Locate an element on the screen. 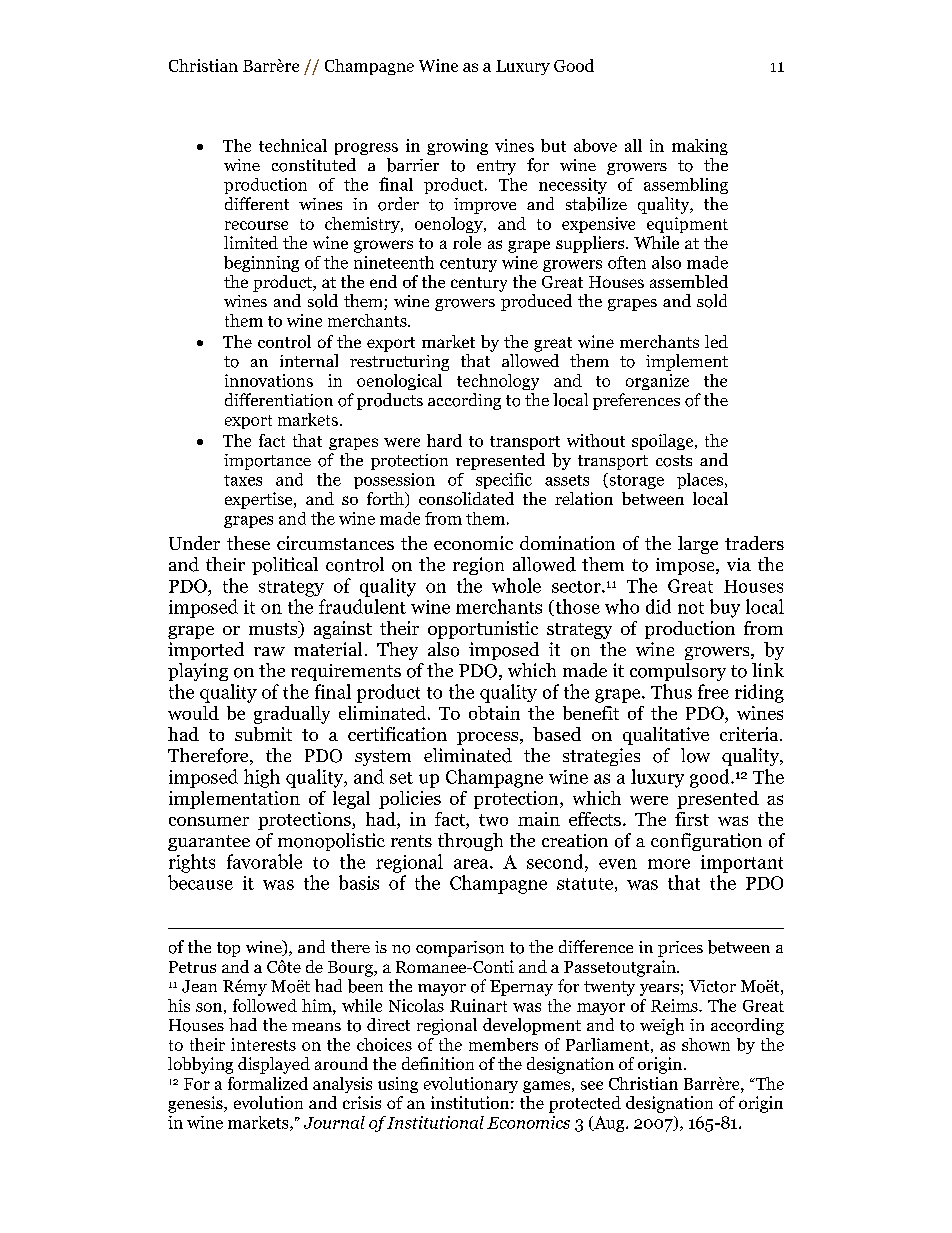 The width and height of the screenshot is (952, 1233). definition is located at coordinates (438, 1063).
